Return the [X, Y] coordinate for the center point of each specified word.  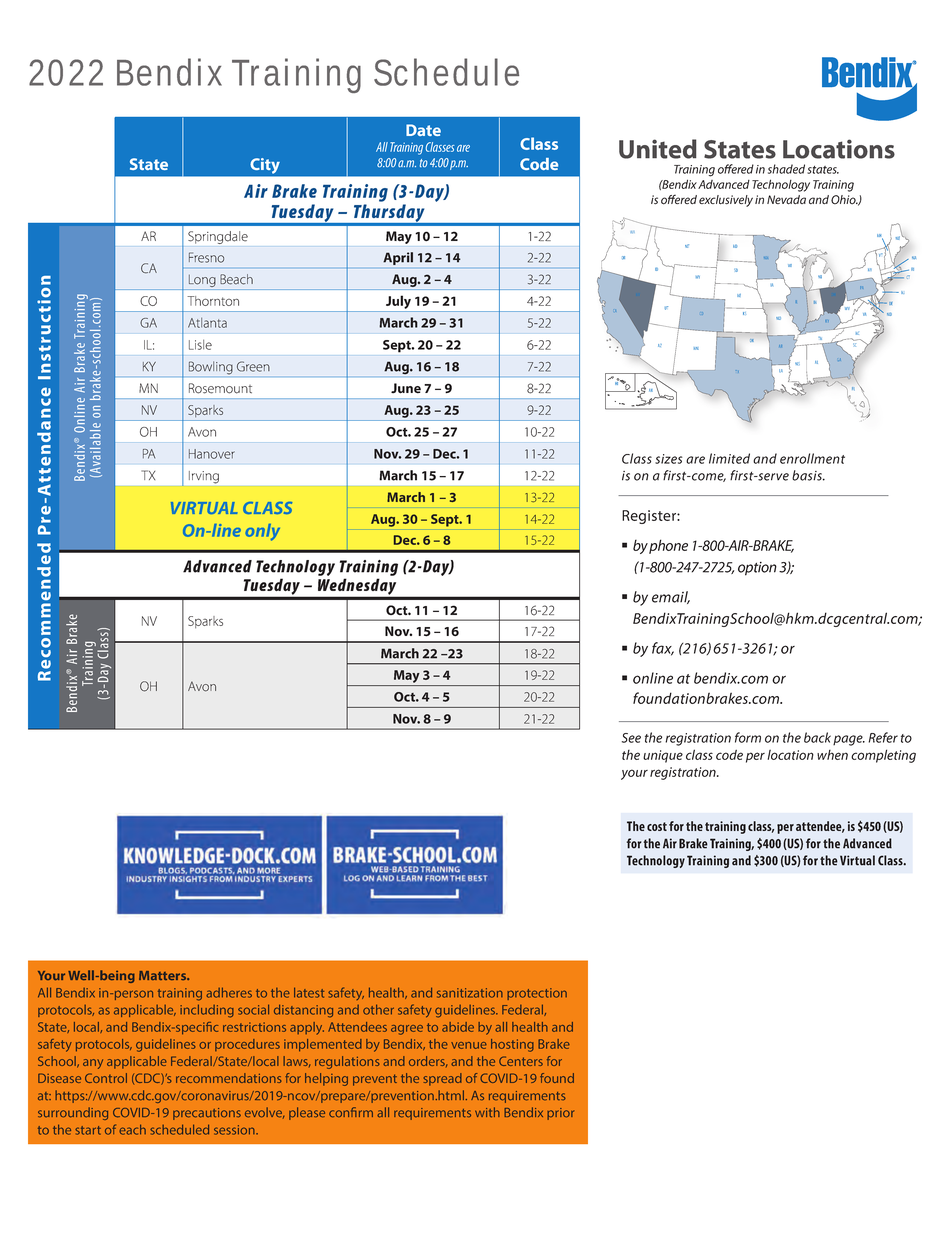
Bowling [211, 368]
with [487, 1112]
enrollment [812, 458]
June [406, 388]
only [262, 532]
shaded [786, 169]
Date [423, 130]
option [757, 569]
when [832, 755]
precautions [207, 1114]
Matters [164, 975]
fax [663, 649]
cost [657, 826]
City [265, 165]
